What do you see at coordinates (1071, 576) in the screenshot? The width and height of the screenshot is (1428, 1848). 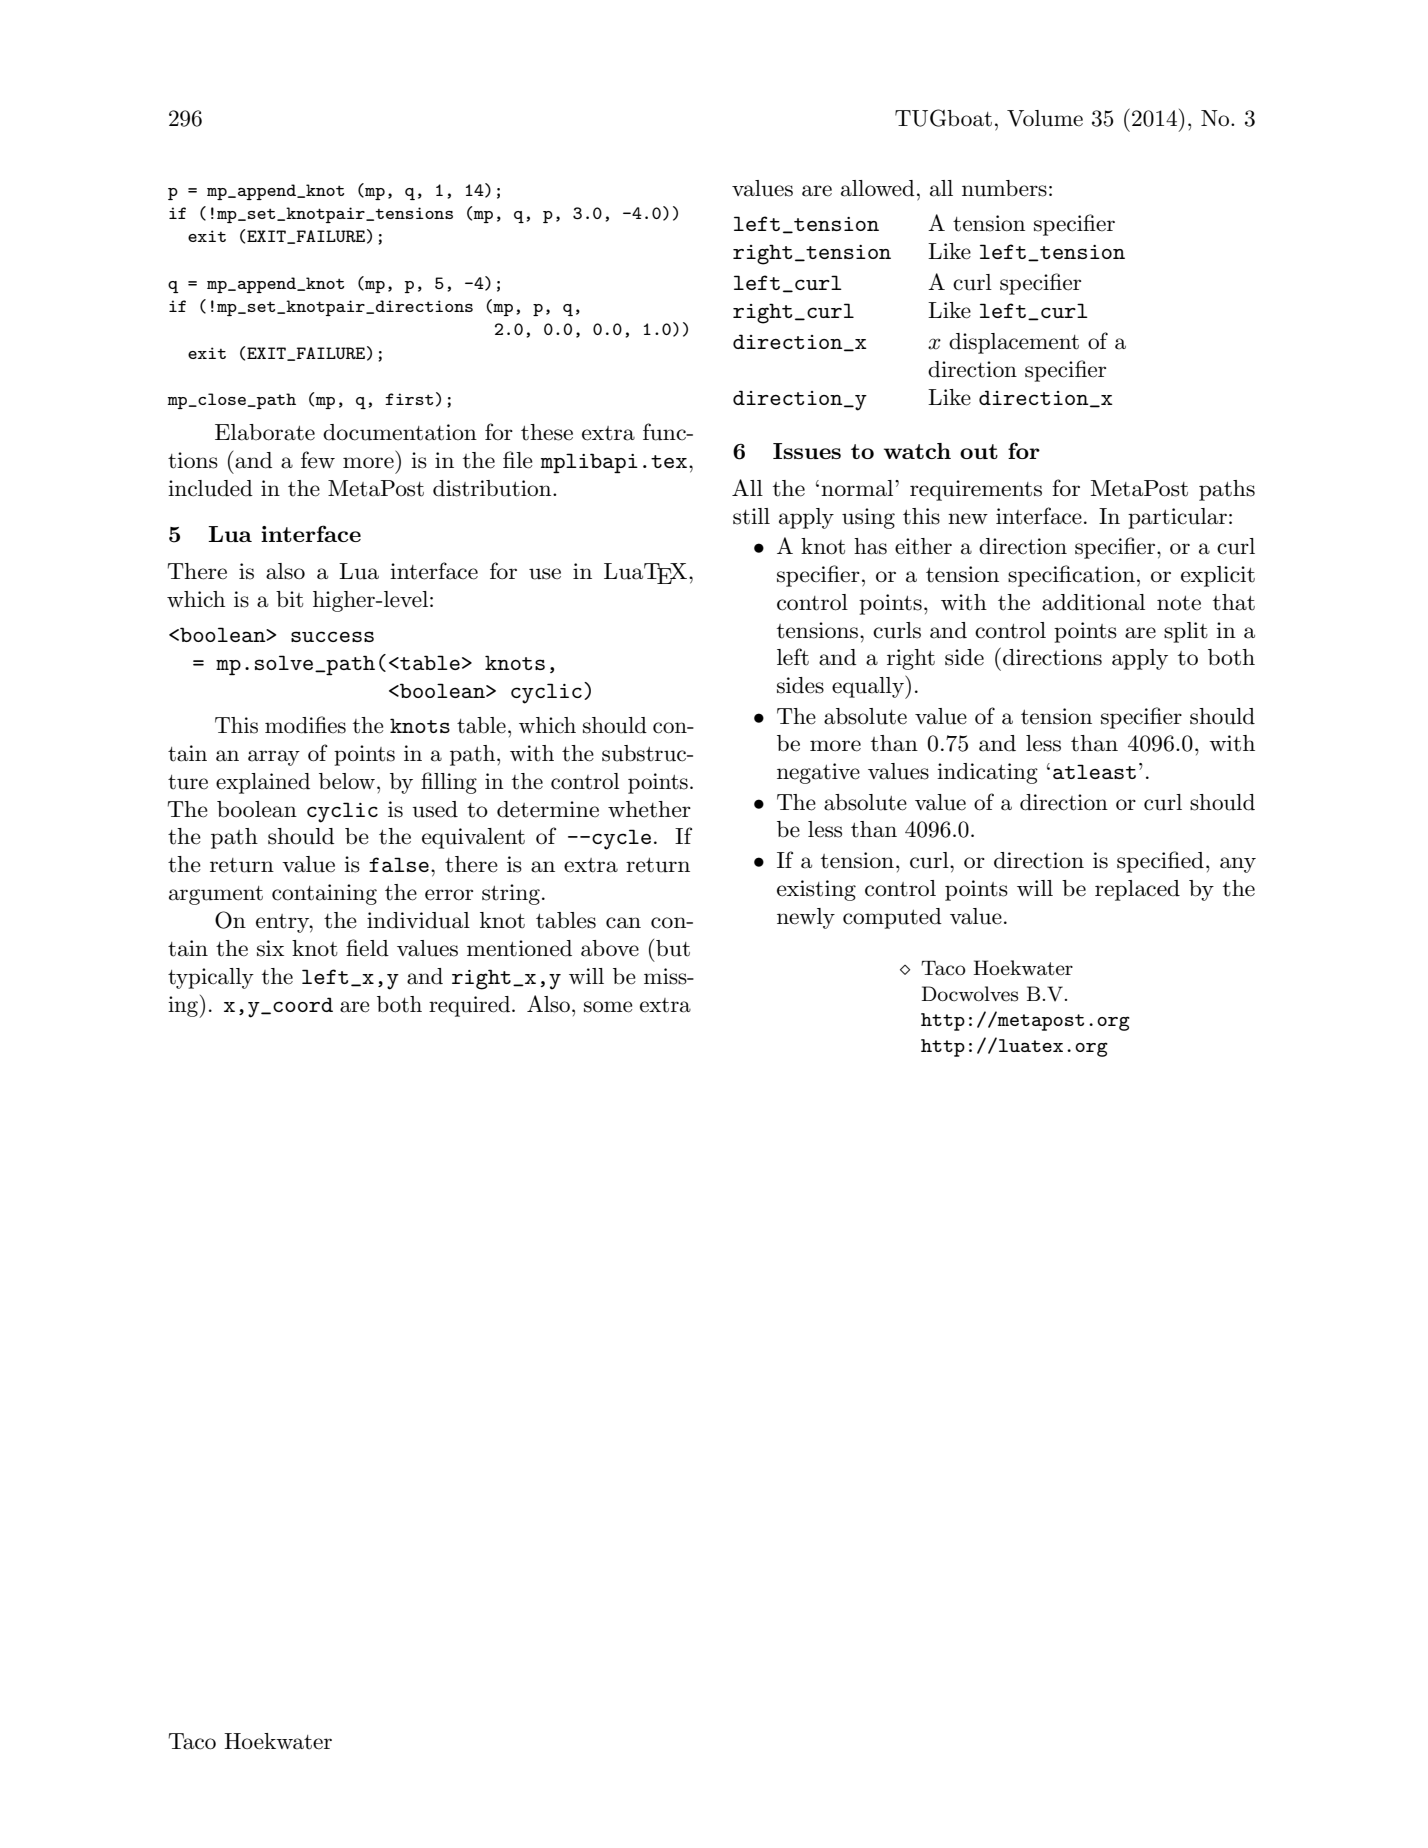 I see `specification` at bounding box center [1071, 576].
